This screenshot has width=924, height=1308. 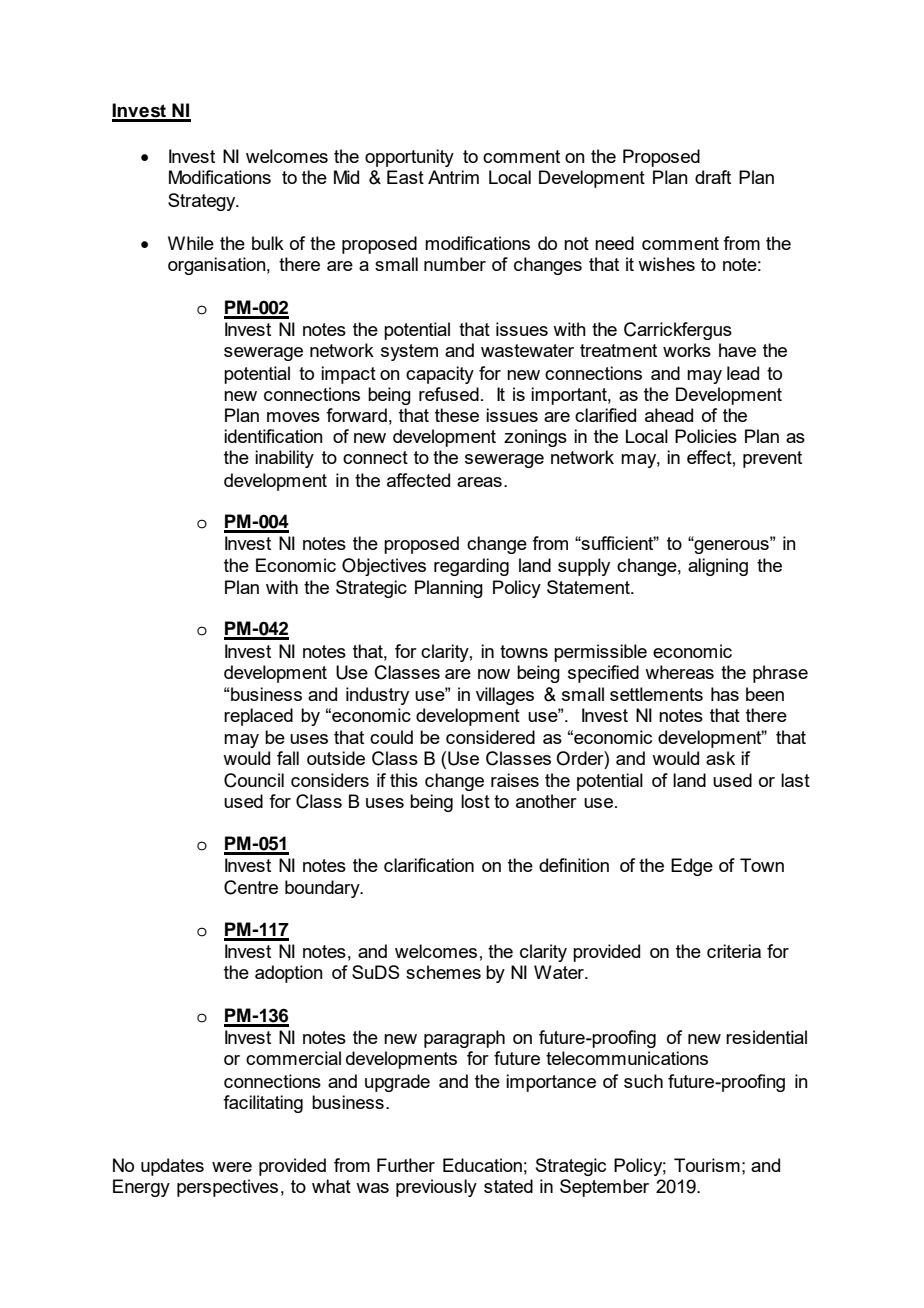 What do you see at coordinates (232, 1167) in the screenshot?
I see `were` at bounding box center [232, 1167].
